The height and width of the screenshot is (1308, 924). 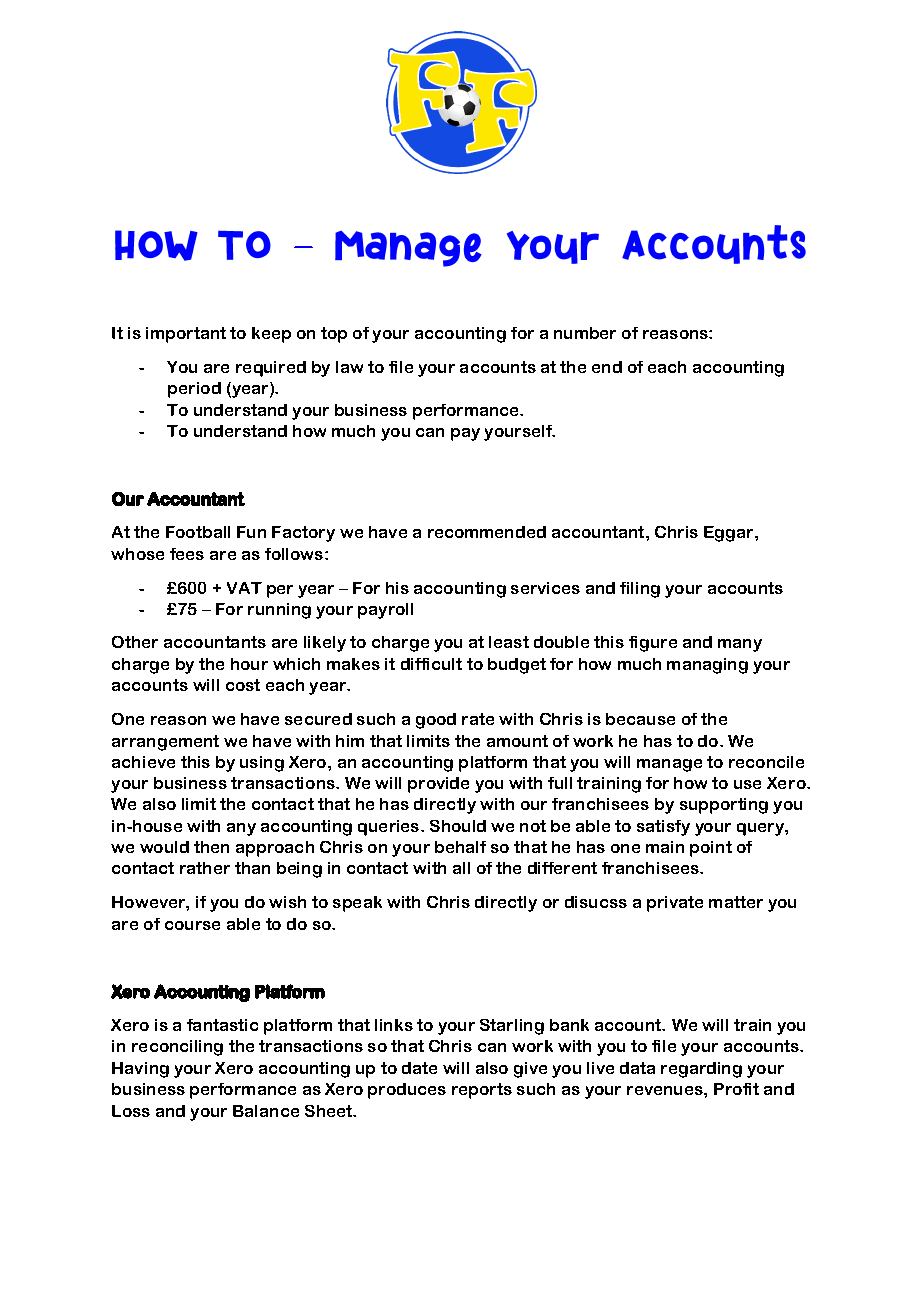 What do you see at coordinates (436, 721) in the screenshot?
I see `good` at bounding box center [436, 721].
